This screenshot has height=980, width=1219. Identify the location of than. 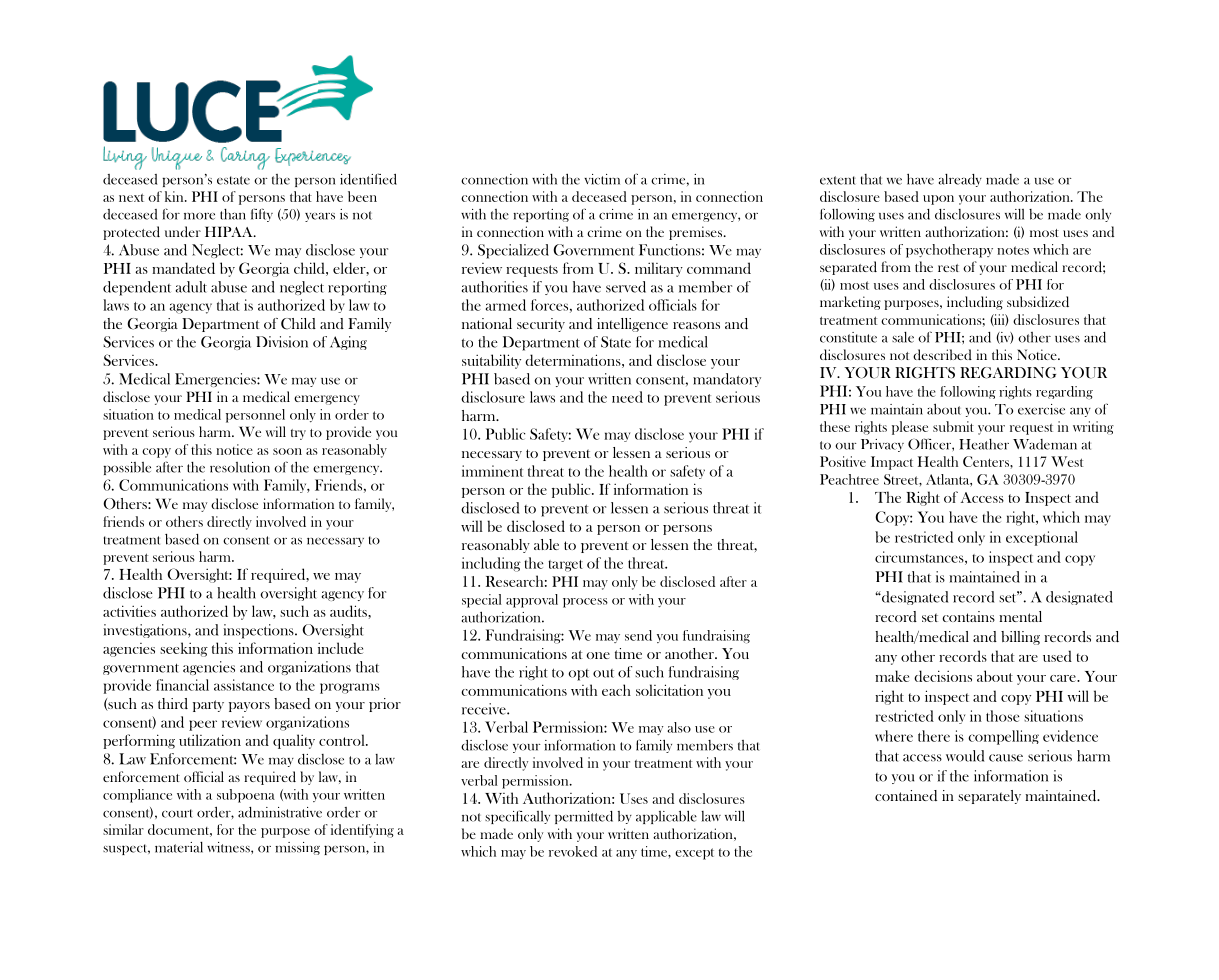
(233, 214).
